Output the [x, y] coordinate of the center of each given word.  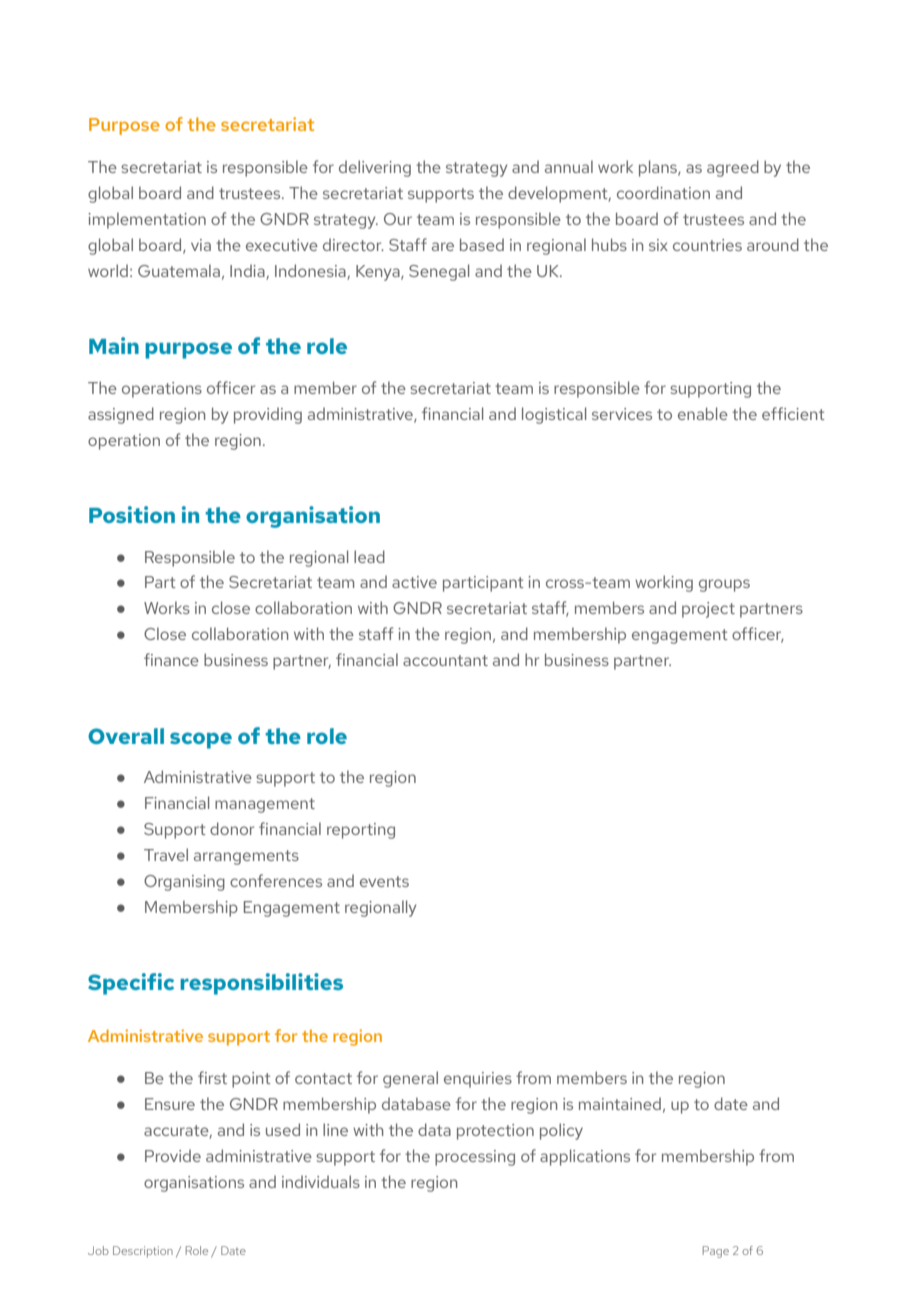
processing [475, 1158]
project [708, 610]
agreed [733, 168]
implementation [147, 220]
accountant [445, 660]
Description [143, 1252]
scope [201, 740]
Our [398, 219]
